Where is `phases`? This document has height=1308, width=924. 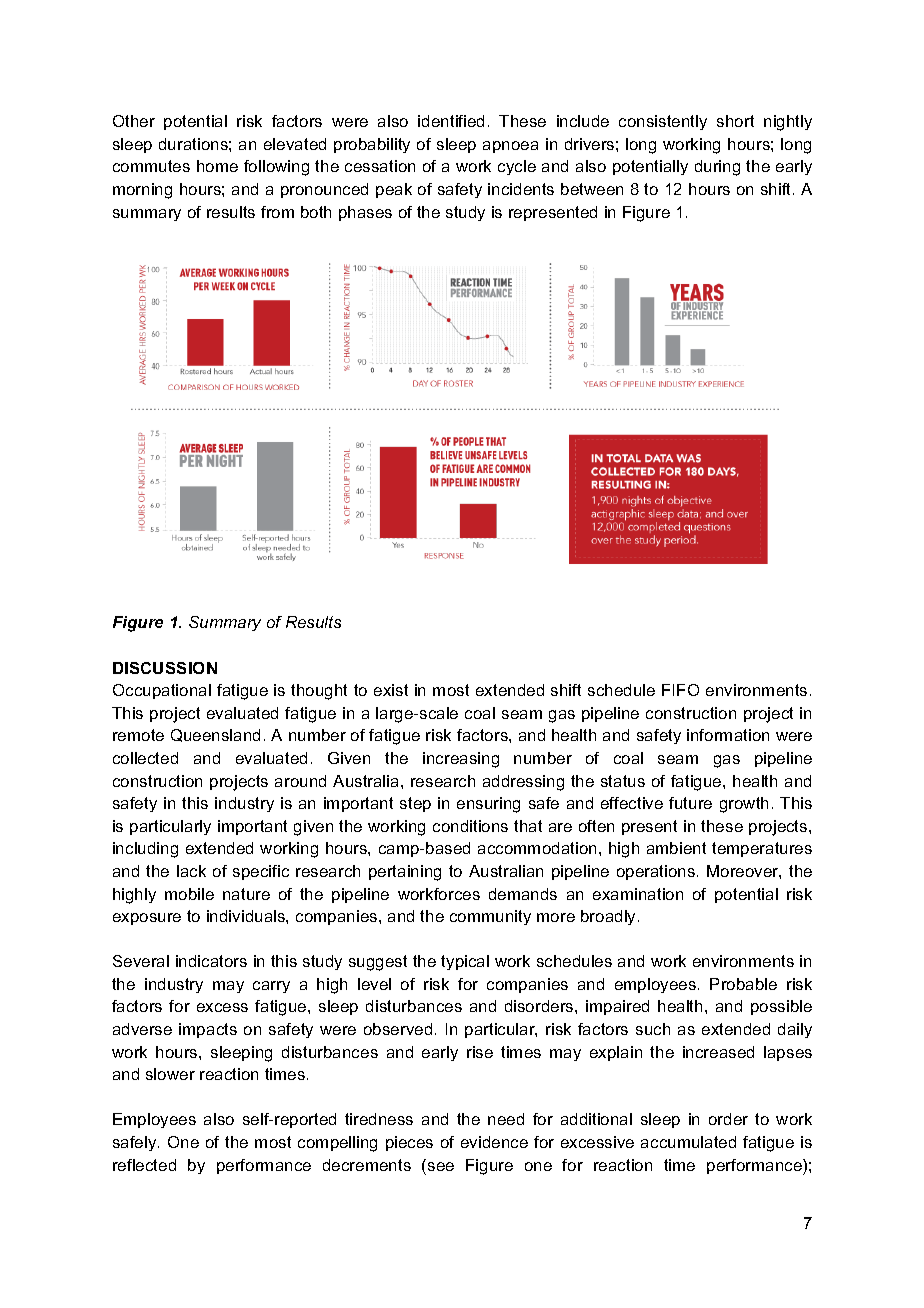
phases is located at coordinates (365, 213).
